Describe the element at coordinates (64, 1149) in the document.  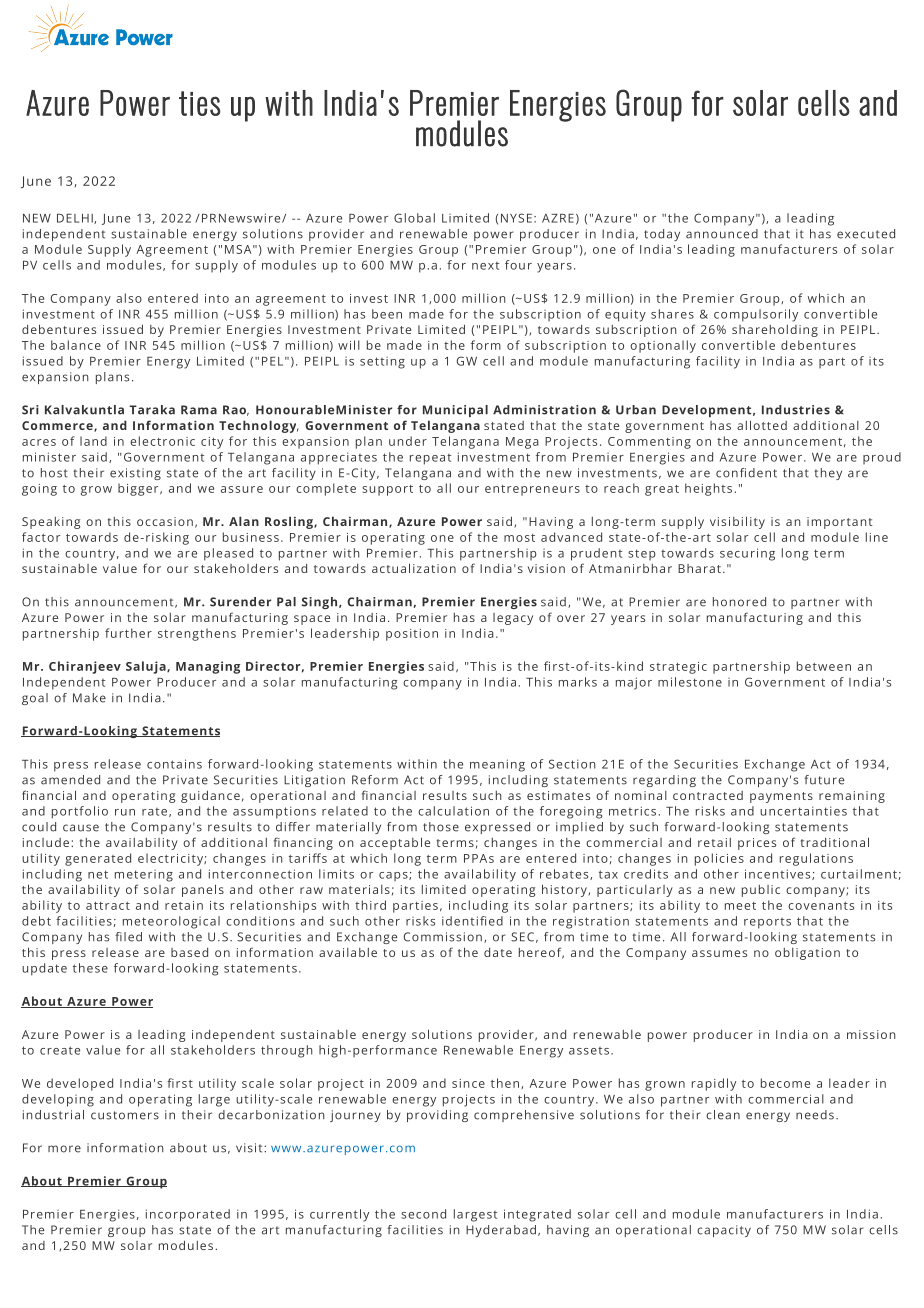
I see `more` at that location.
